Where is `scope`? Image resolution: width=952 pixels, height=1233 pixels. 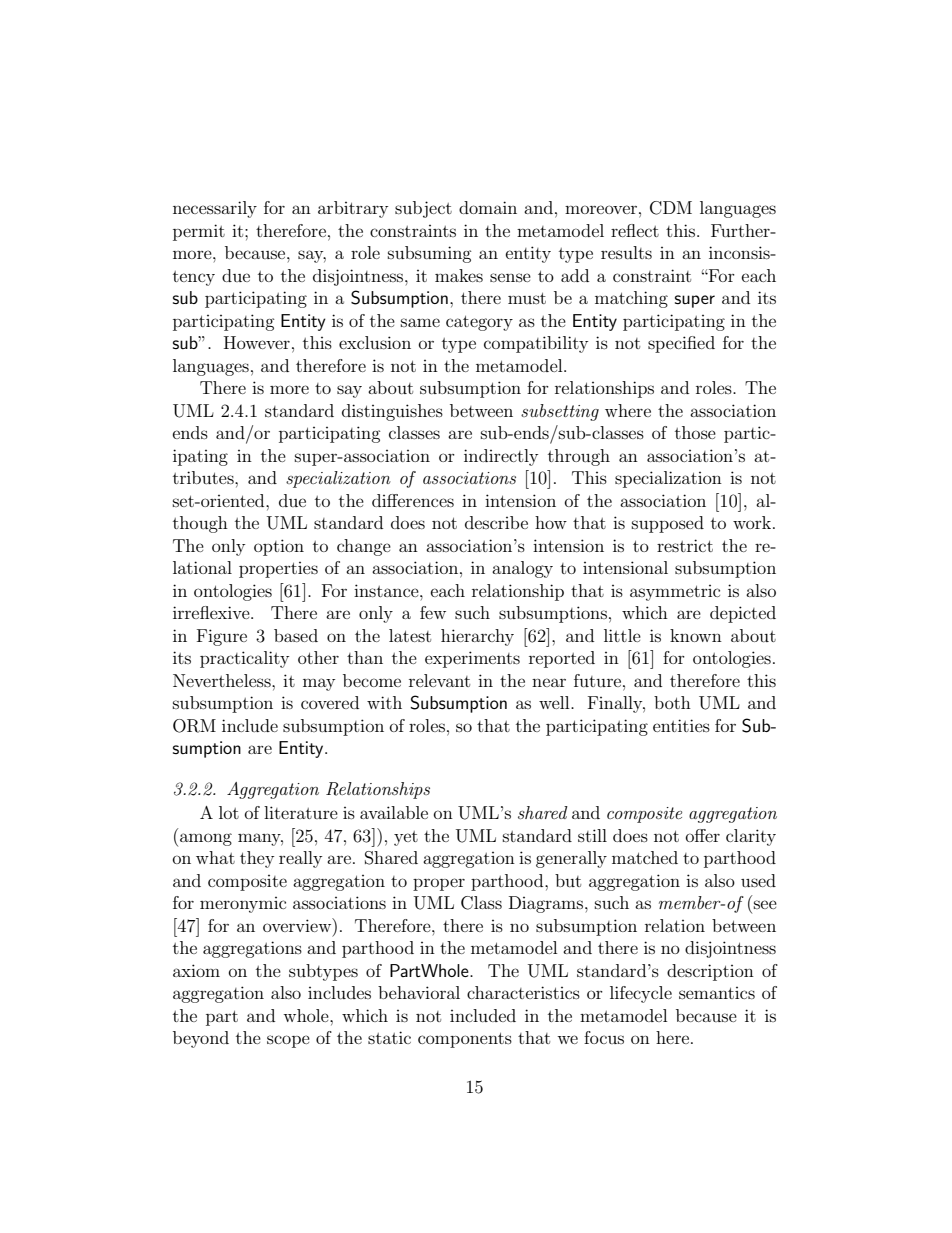
scope is located at coordinates (288, 1041).
